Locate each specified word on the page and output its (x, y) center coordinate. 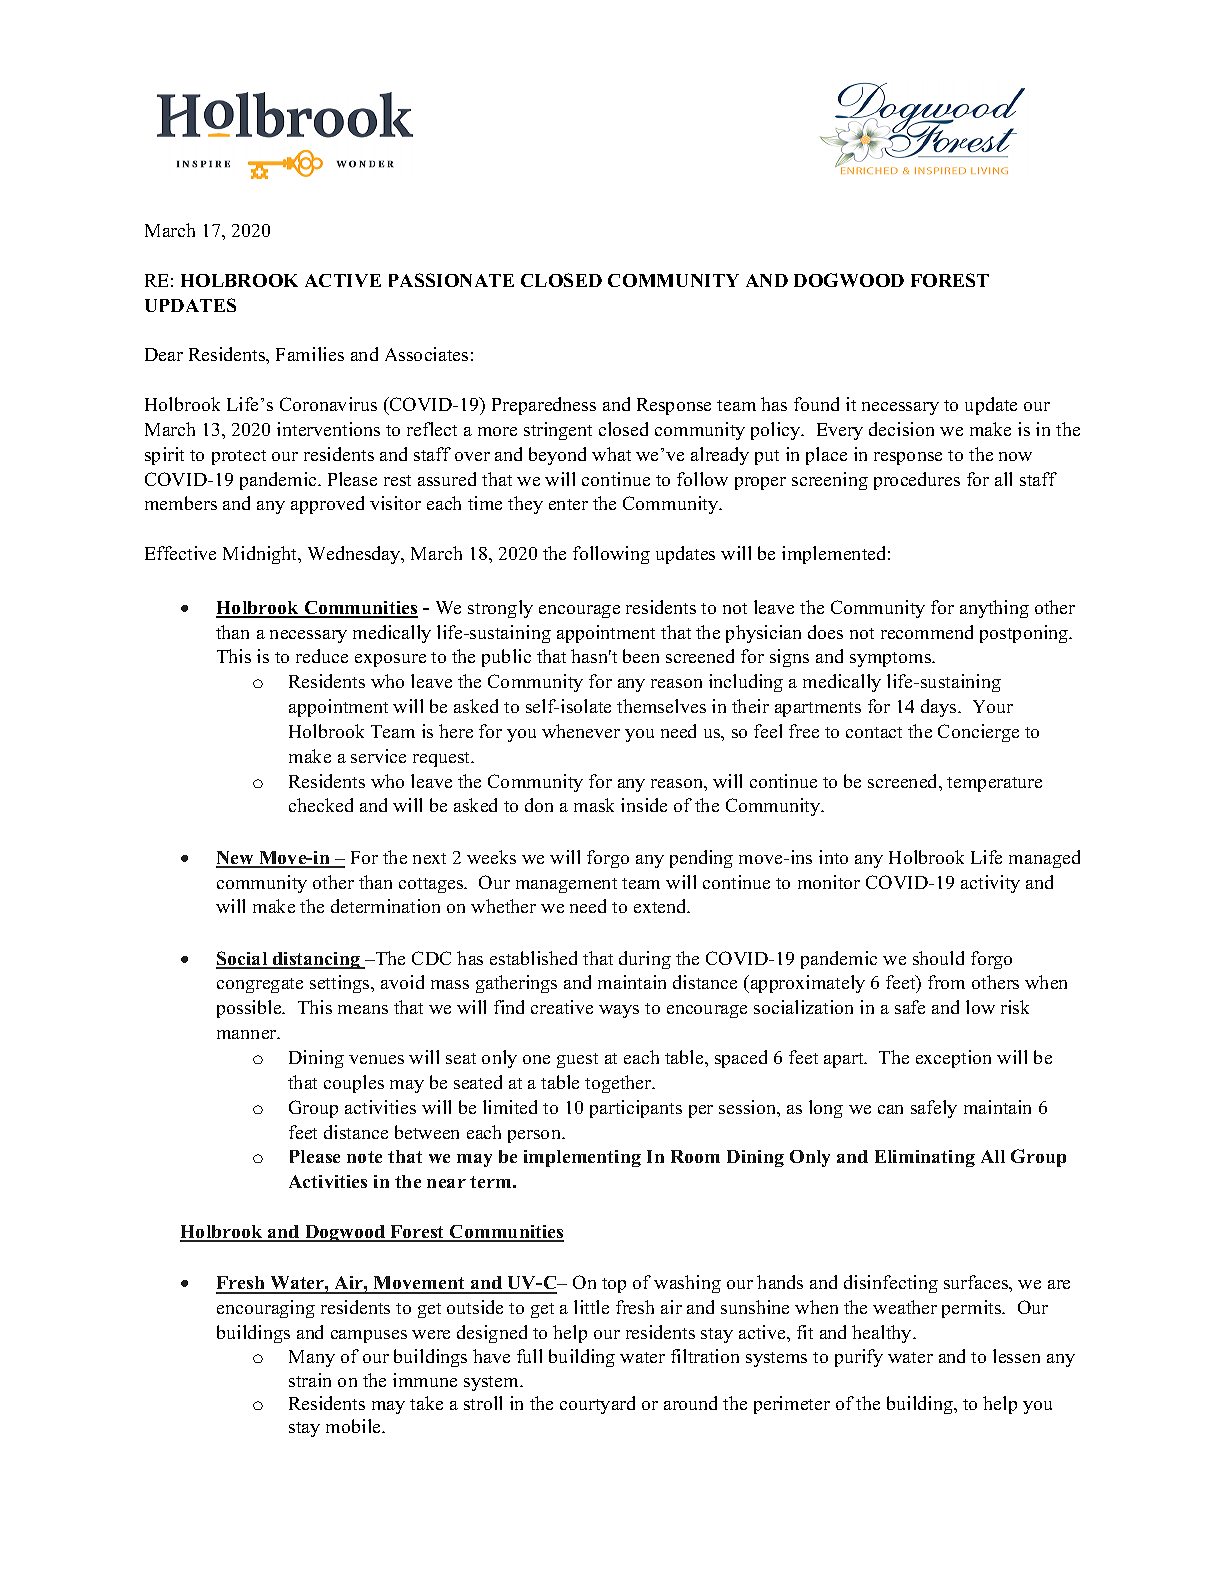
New (236, 859)
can (890, 1109)
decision (901, 429)
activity (990, 884)
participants (636, 1109)
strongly (500, 609)
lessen (1016, 1356)
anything (994, 609)
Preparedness (544, 406)
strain (310, 1380)
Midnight (261, 555)
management (566, 885)
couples (354, 1084)
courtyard (597, 1405)
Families (310, 354)
